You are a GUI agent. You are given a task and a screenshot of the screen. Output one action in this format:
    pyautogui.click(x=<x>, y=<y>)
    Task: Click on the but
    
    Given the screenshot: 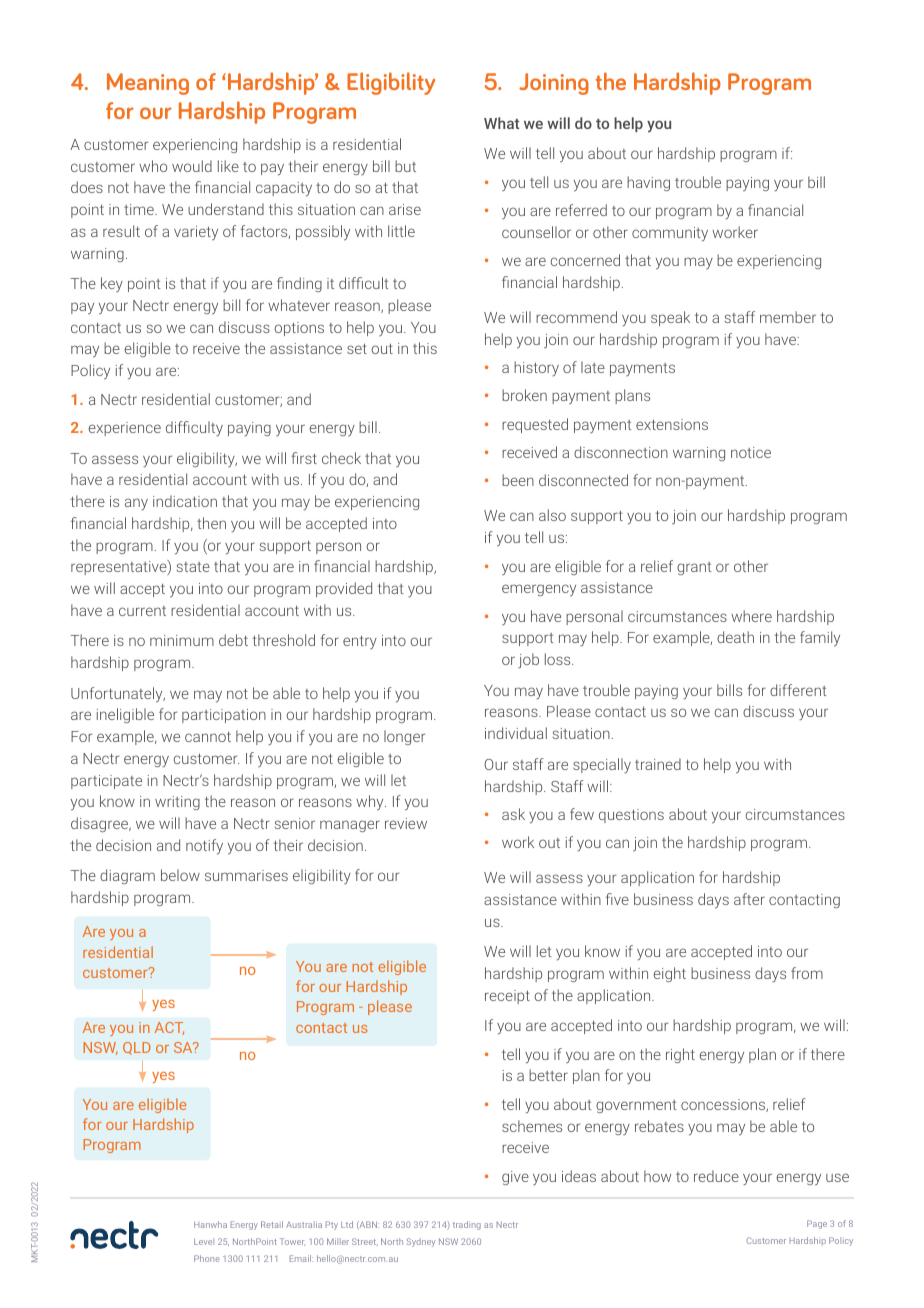 What is the action you would take?
    pyautogui.click(x=405, y=166)
